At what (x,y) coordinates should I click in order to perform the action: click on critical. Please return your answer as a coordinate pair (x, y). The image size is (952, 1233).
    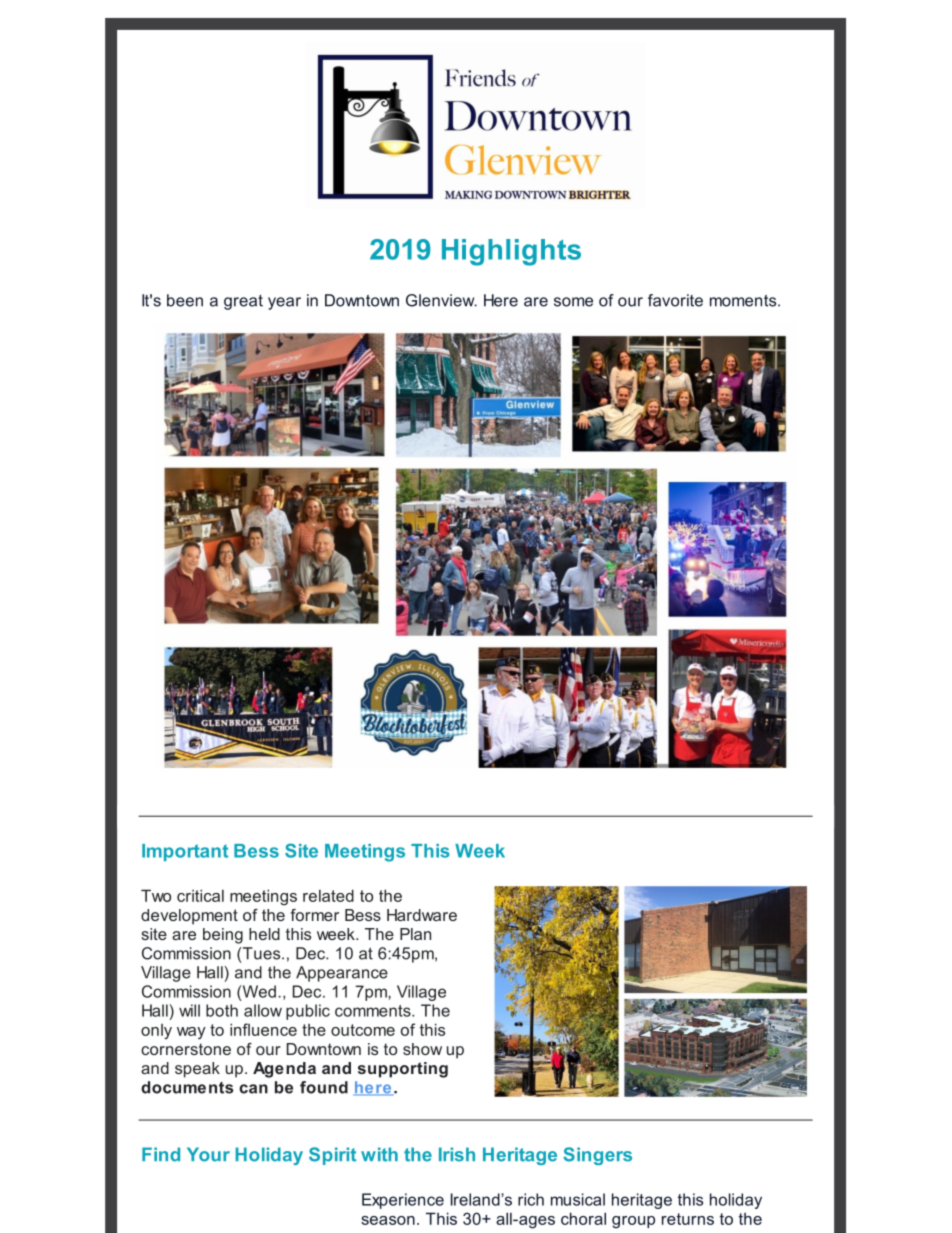
    Looking at the image, I should click on (200, 895).
